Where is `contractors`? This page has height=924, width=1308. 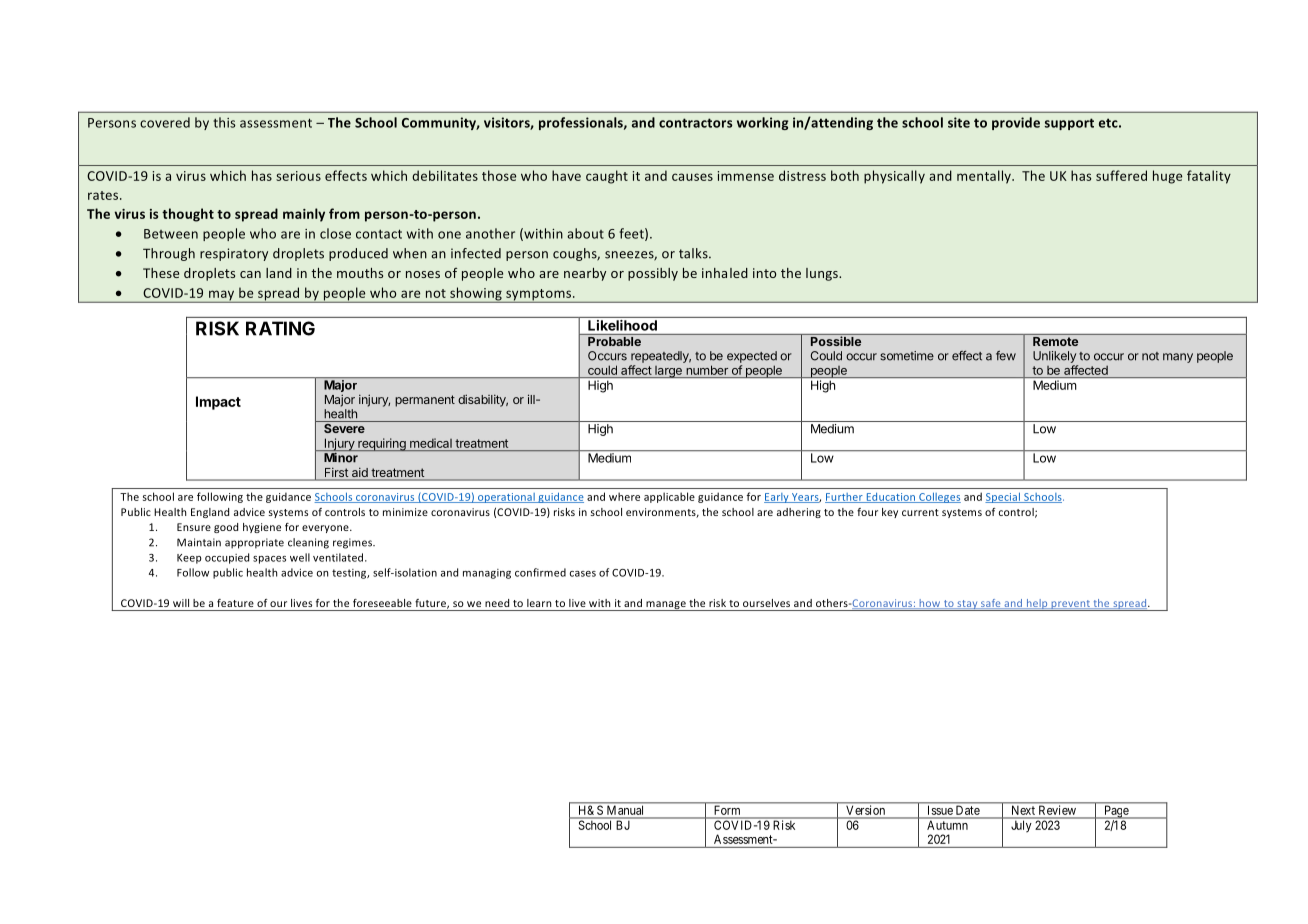 contractors is located at coordinates (695, 123).
